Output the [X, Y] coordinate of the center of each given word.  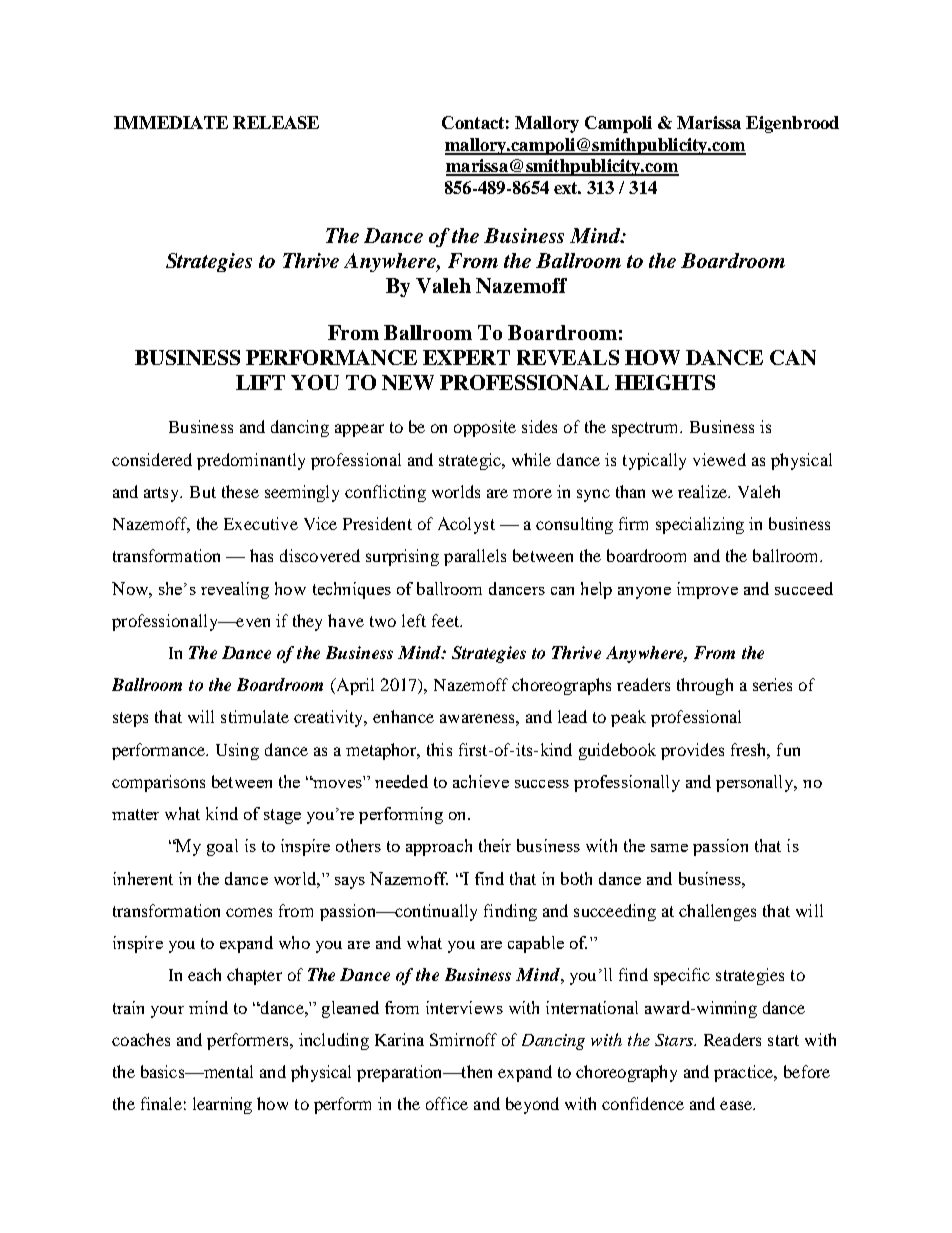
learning [222, 1105]
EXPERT [466, 357]
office [447, 1103]
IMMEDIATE [171, 122]
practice [745, 1073]
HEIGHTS [665, 382]
